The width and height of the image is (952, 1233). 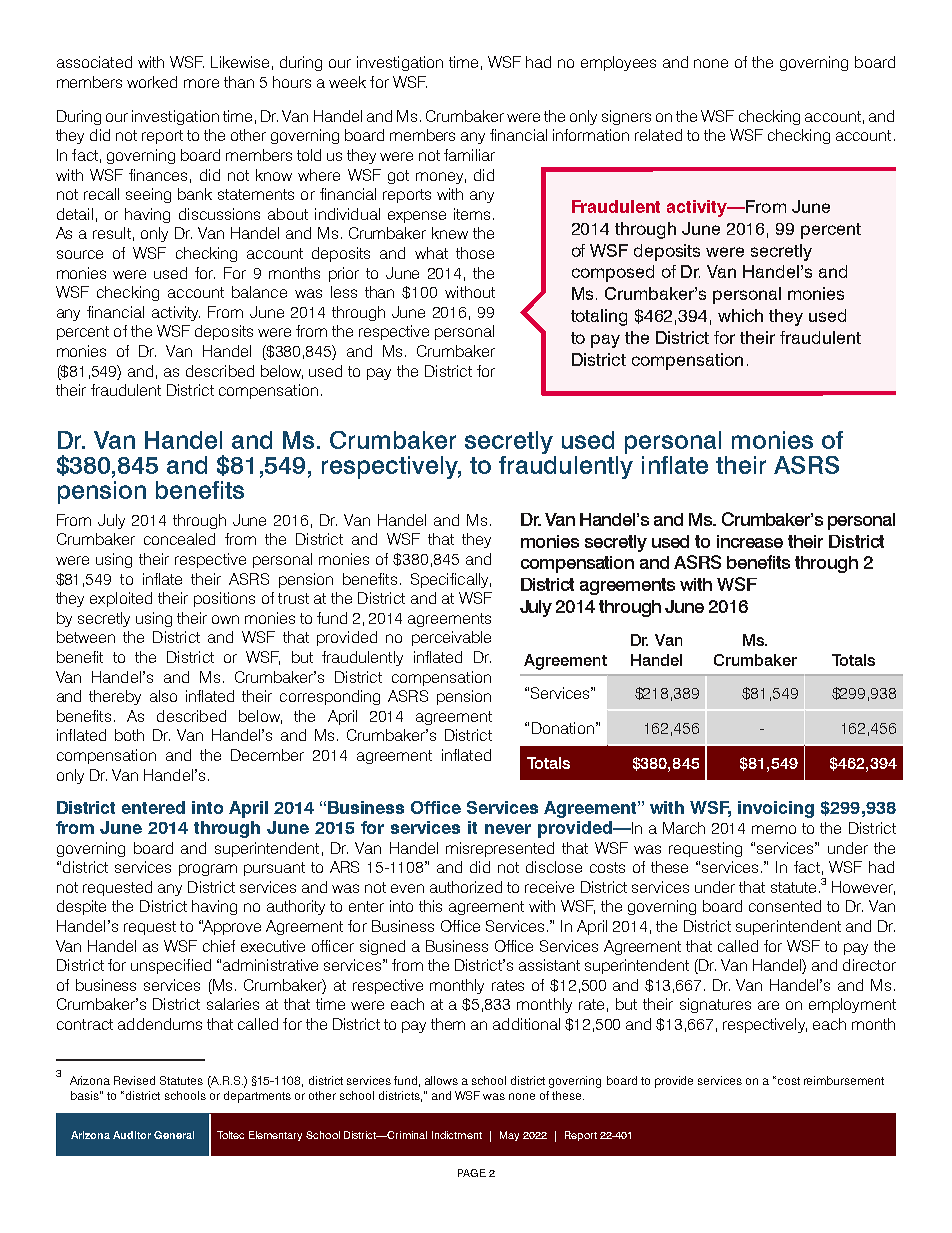 I want to click on worked, so click(x=152, y=82).
